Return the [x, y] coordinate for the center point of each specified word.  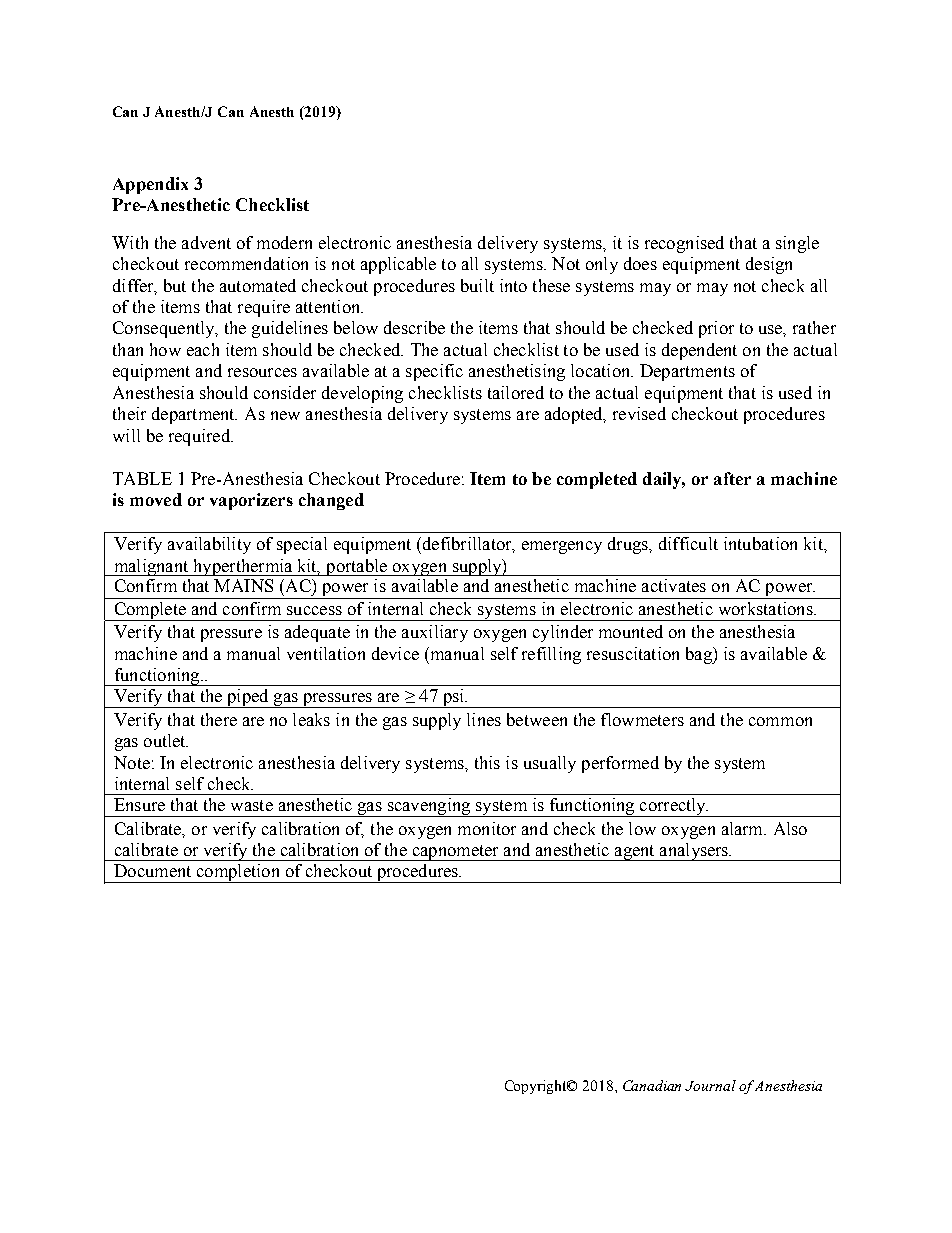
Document [152, 870]
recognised [684, 244]
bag [700, 655]
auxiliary [435, 633]
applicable [398, 265]
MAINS [243, 585]
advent [206, 242]
